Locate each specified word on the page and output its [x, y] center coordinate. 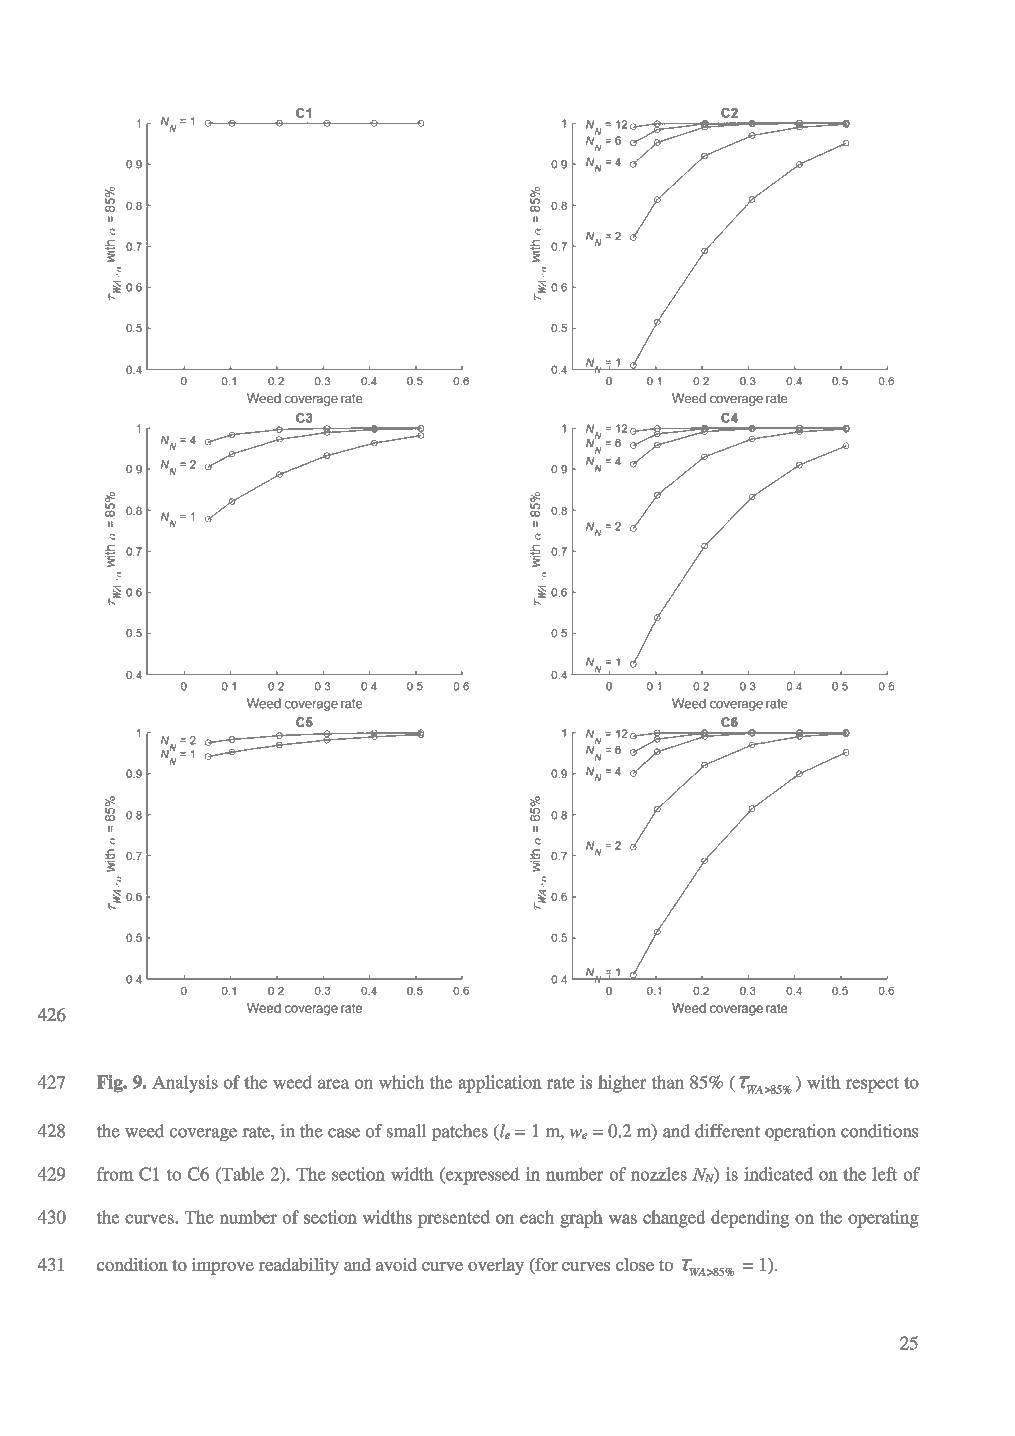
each [537, 1217]
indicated [778, 1174]
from [115, 1174]
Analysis [185, 1084]
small [406, 1131]
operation [800, 1132]
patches [460, 1132]
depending [750, 1219]
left [884, 1174]
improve [223, 1266]
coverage [203, 1134]
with [824, 1082]
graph [581, 1219]
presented [454, 1219]
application [500, 1084]
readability [299, 1266]
